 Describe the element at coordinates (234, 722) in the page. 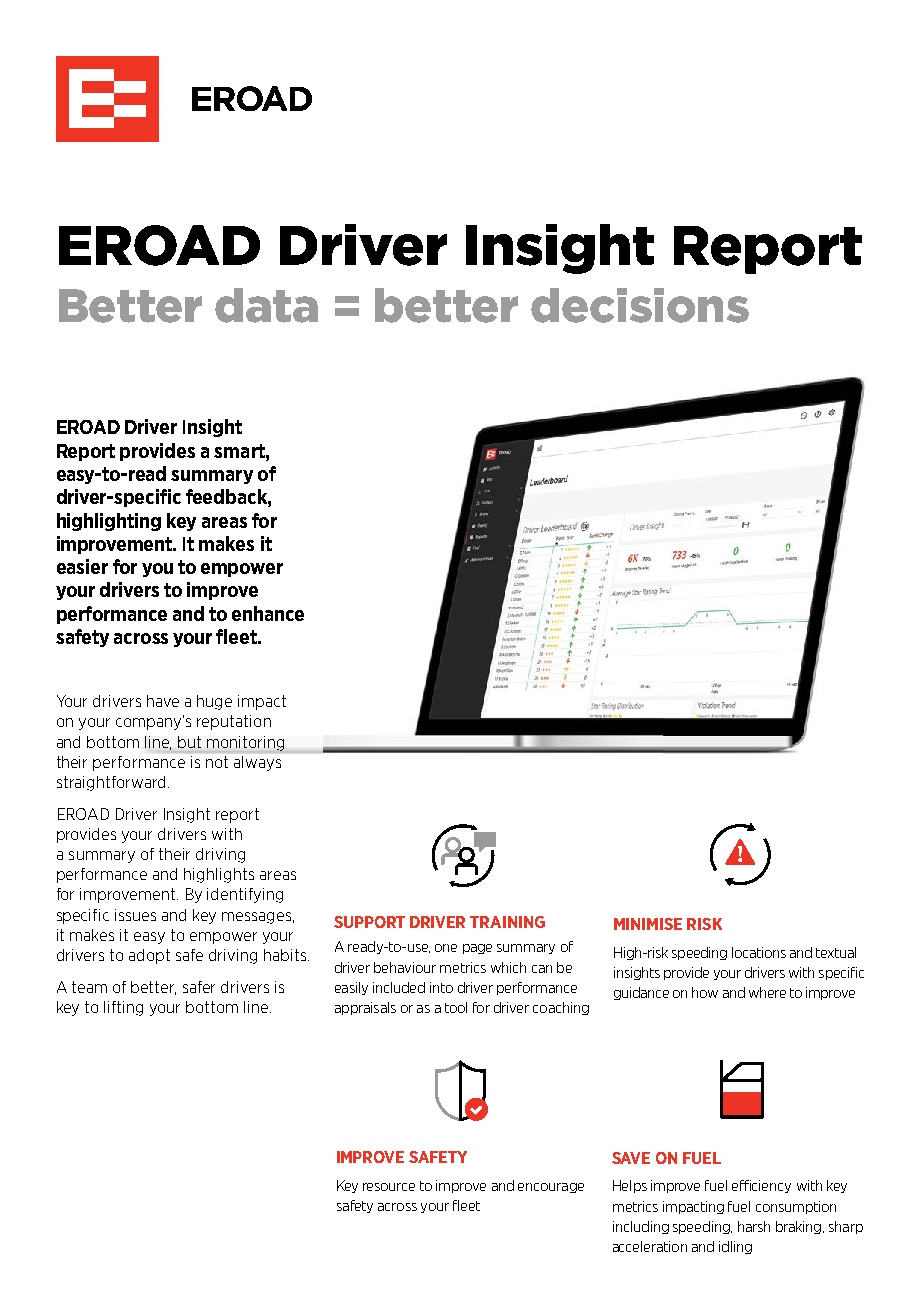

I see `reputation` at that location.
